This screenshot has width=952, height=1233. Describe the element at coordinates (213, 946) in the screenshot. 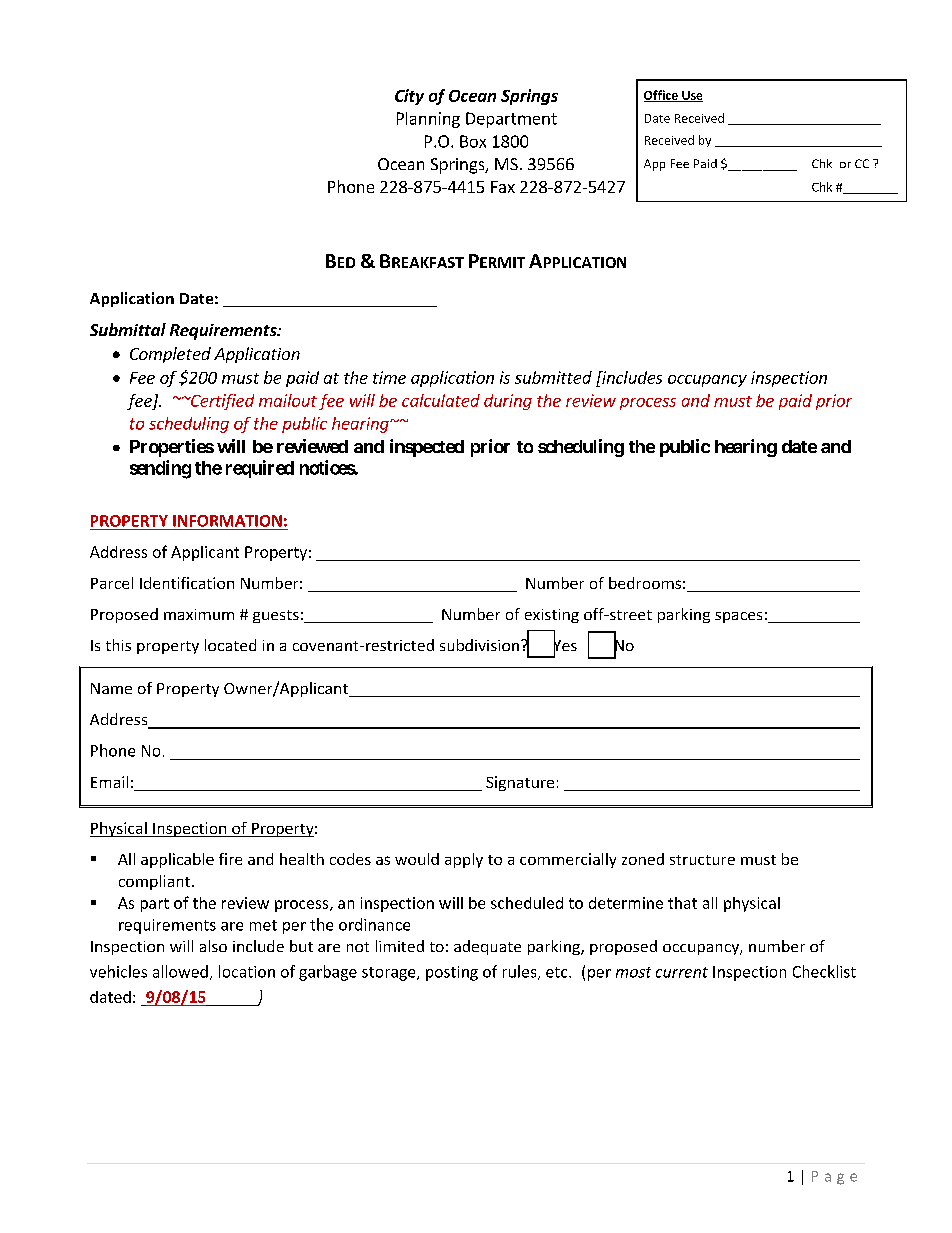

I see `also` at that location.
